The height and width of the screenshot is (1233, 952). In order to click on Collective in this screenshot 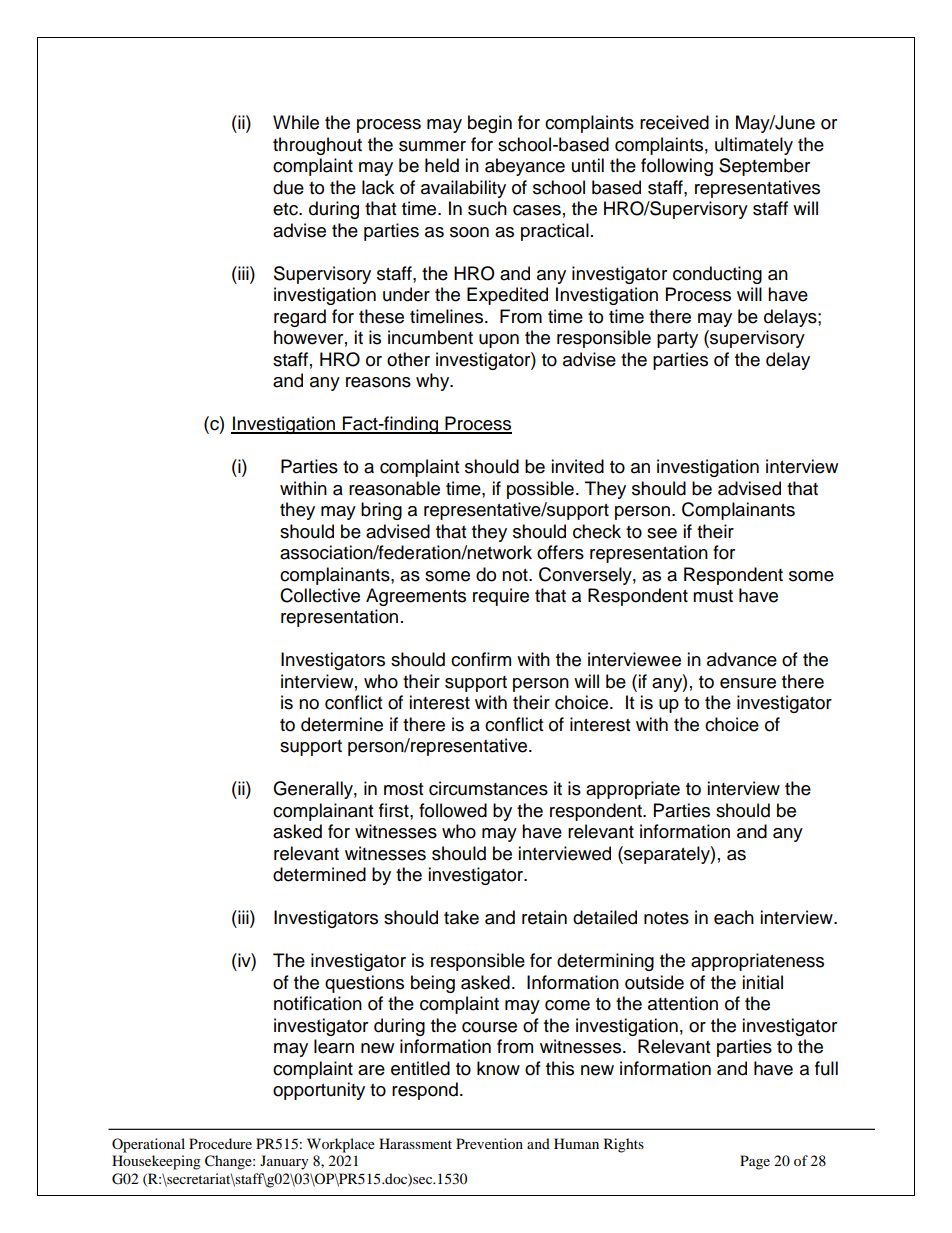, I will do `click(320, 595)`.
